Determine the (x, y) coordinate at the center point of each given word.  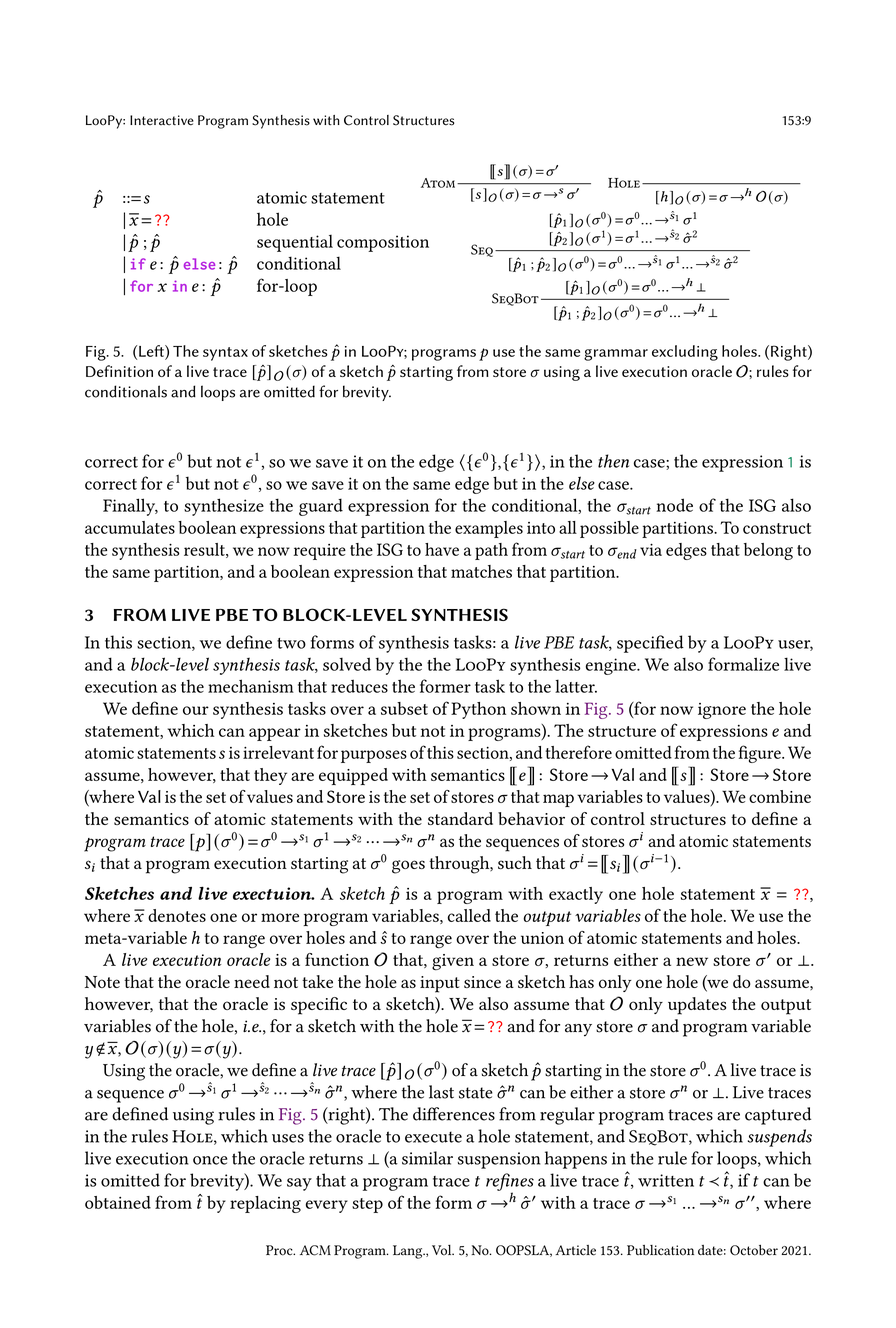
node (674, 505)
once (210, 1160)
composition (383, 243)
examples (489, 529)
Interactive (162, 120)
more (280, 917)
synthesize (224, 507)
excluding (685, 353)
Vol (443, 1250)
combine (780, 796)
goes (408, 867)
